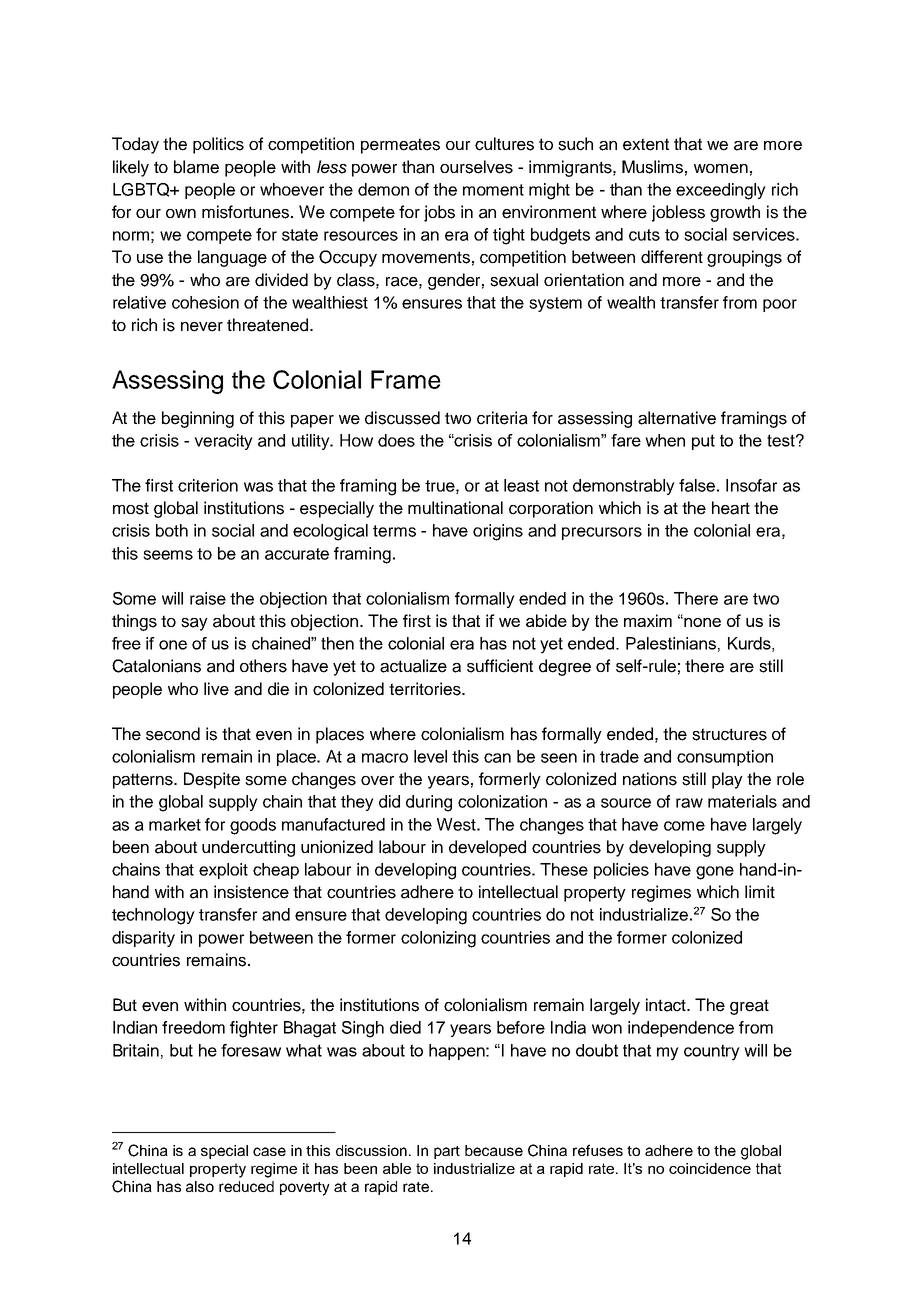  Describe the element at coordinates (476, 167) in the screenshot. I see `ourselves` at that location.
